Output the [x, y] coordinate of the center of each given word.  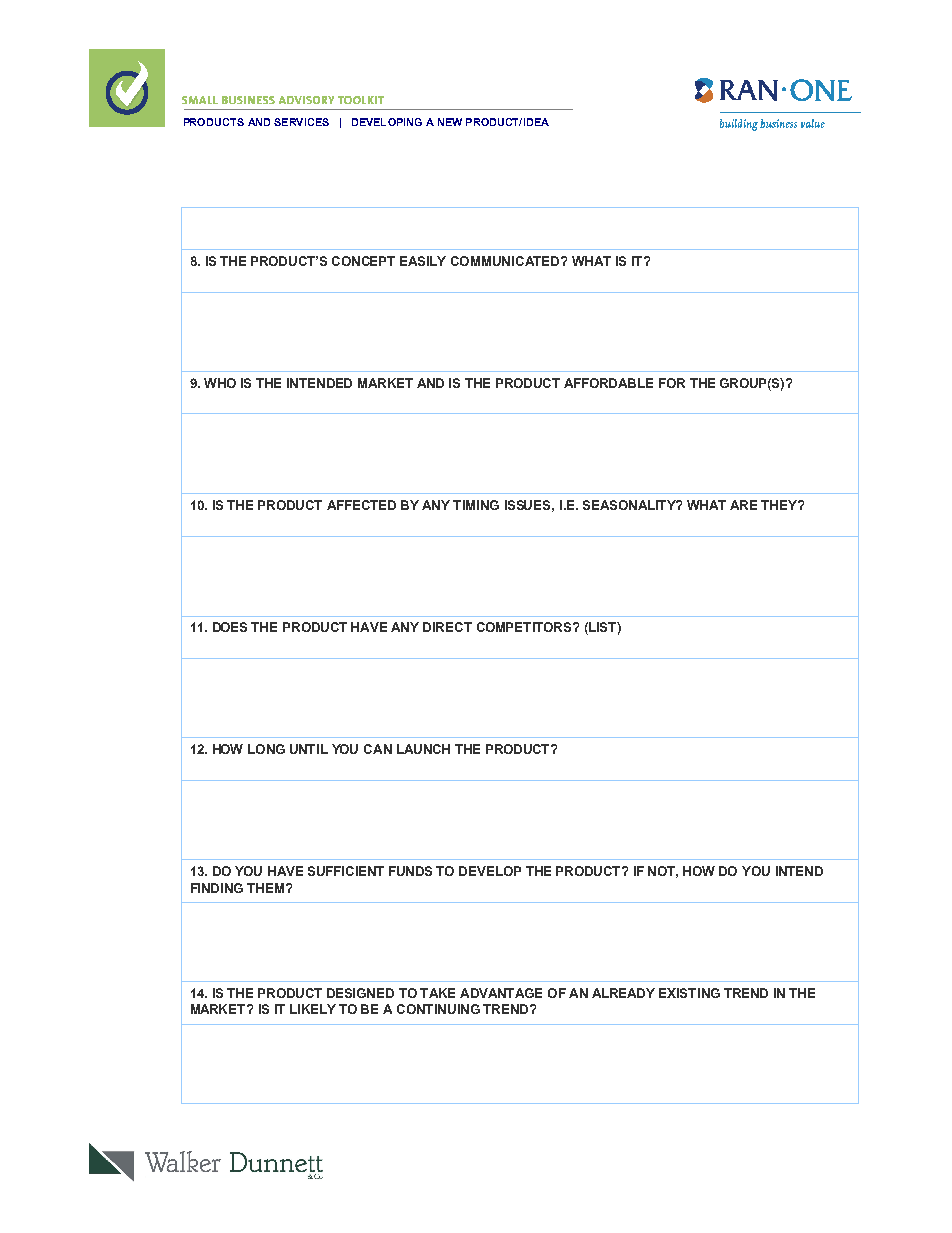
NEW [450, 122]
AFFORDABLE [608, 383]
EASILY [423, 261]
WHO [220, 383]
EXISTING [689, 993]
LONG [266, 749]
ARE [743, 505]
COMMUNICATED [506, 261]
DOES [230, 627]
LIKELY [313, 1009]
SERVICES [301, 122]
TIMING [476, 505]
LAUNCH [423, 749]
